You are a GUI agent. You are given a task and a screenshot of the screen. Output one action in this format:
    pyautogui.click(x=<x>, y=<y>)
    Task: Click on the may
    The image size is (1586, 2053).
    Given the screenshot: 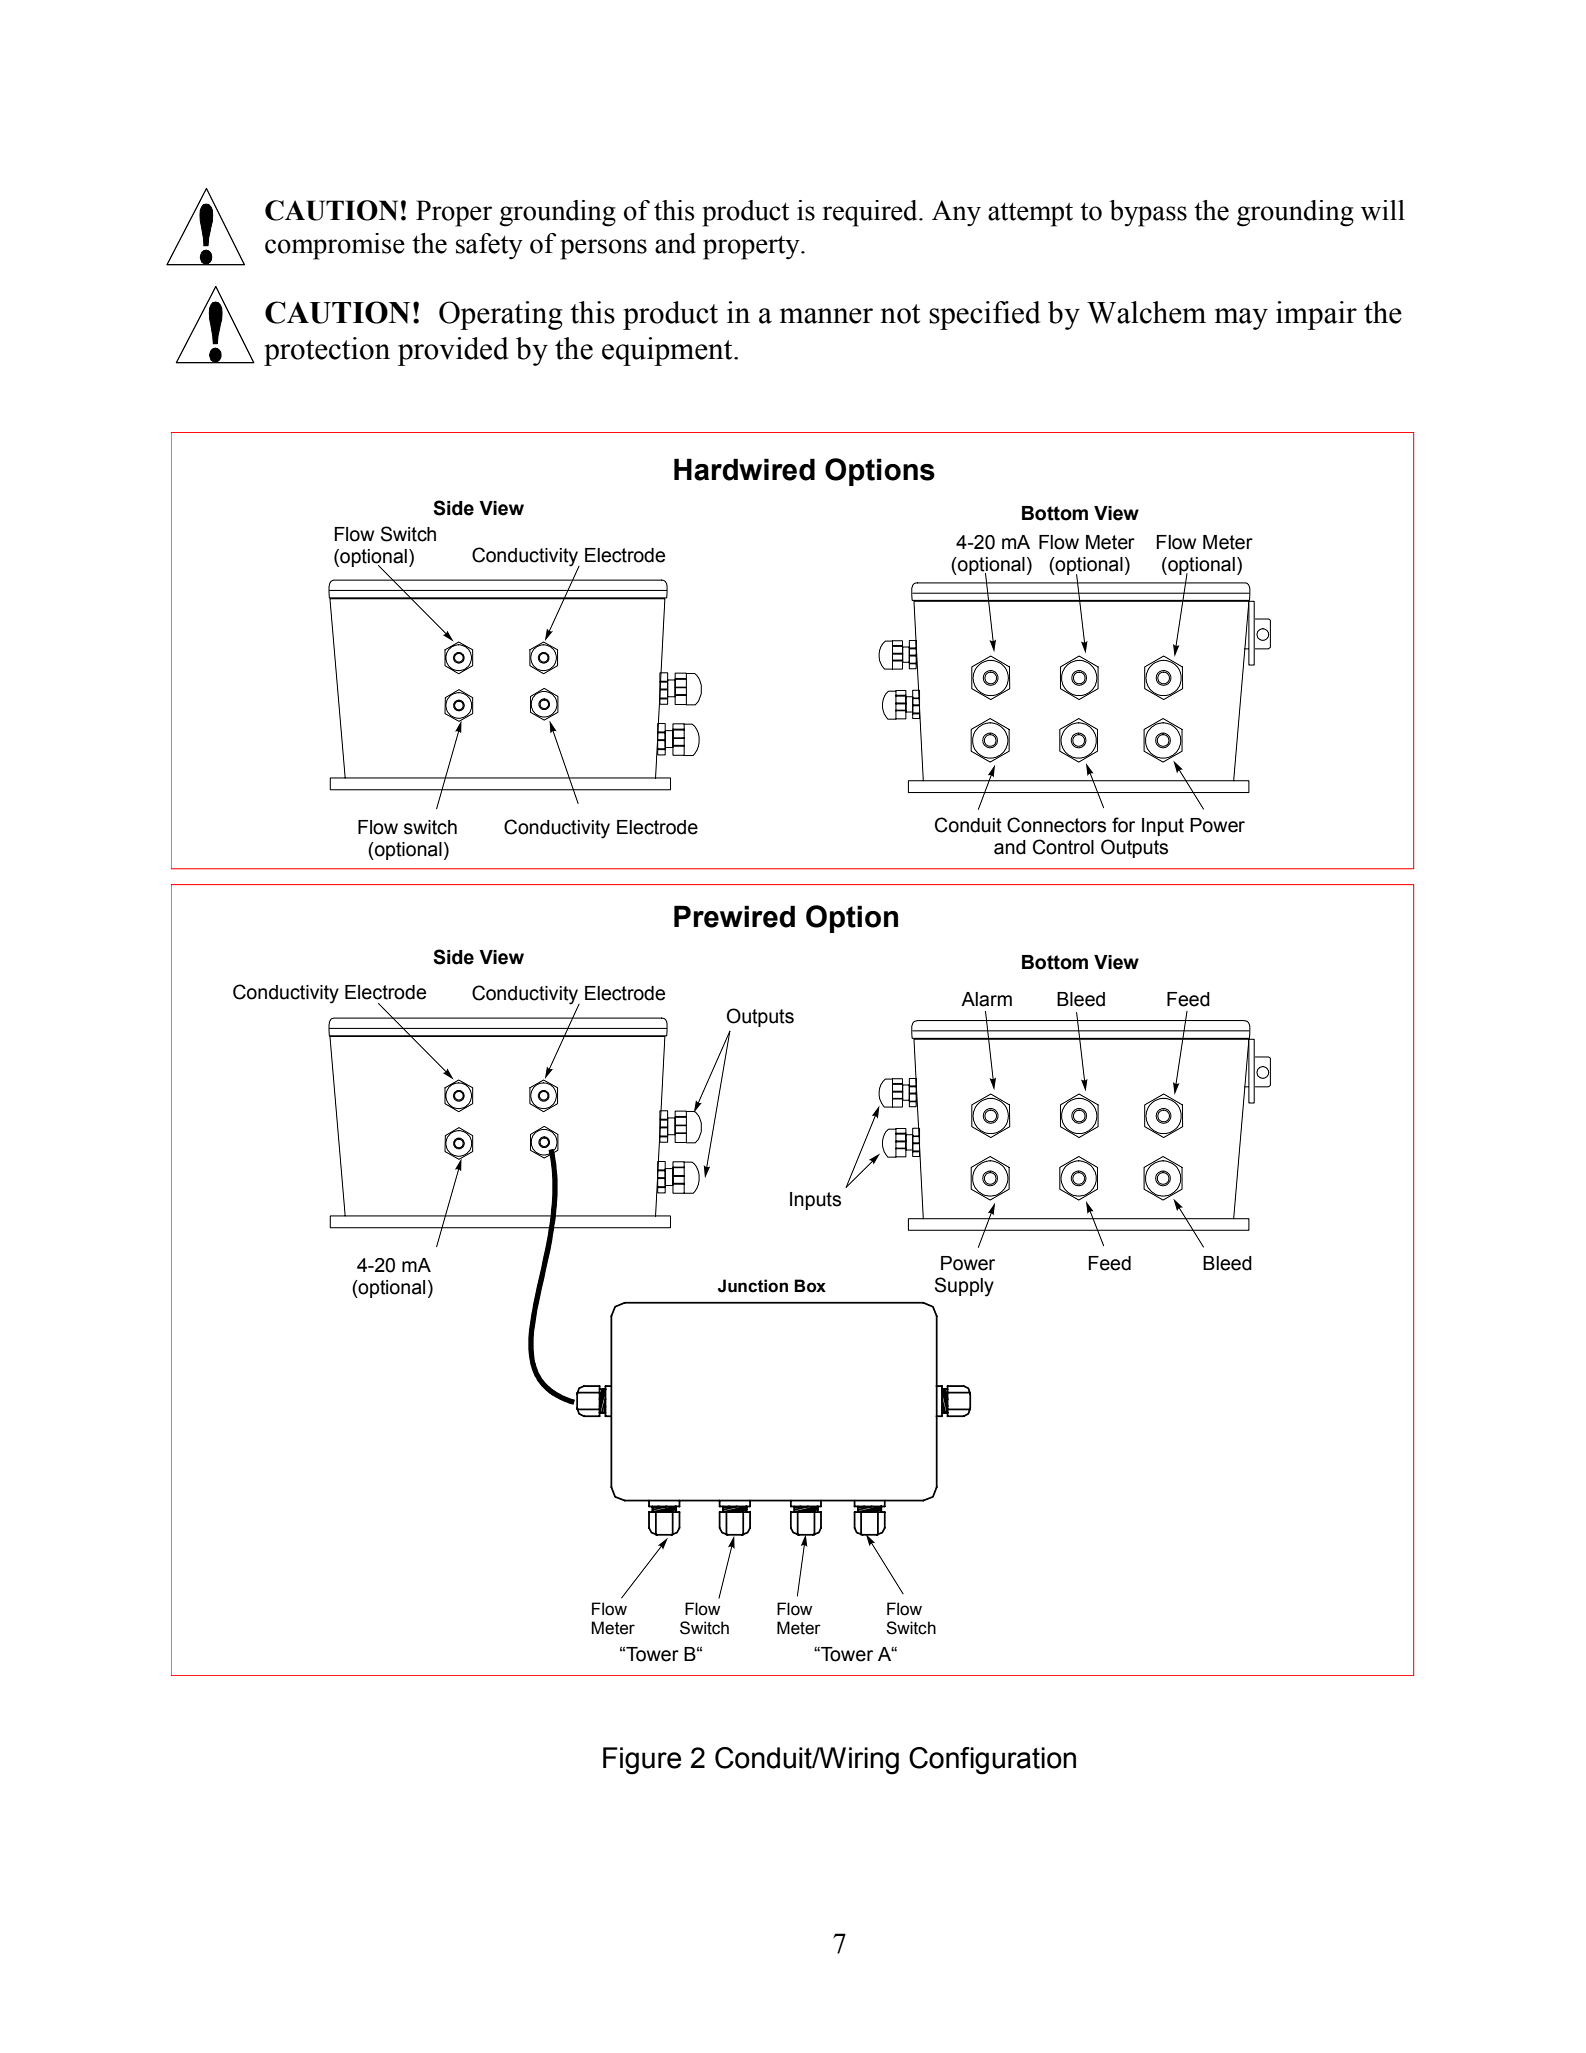 What is the action you would take?
    pyautogui.click(x=1241, y=319)
